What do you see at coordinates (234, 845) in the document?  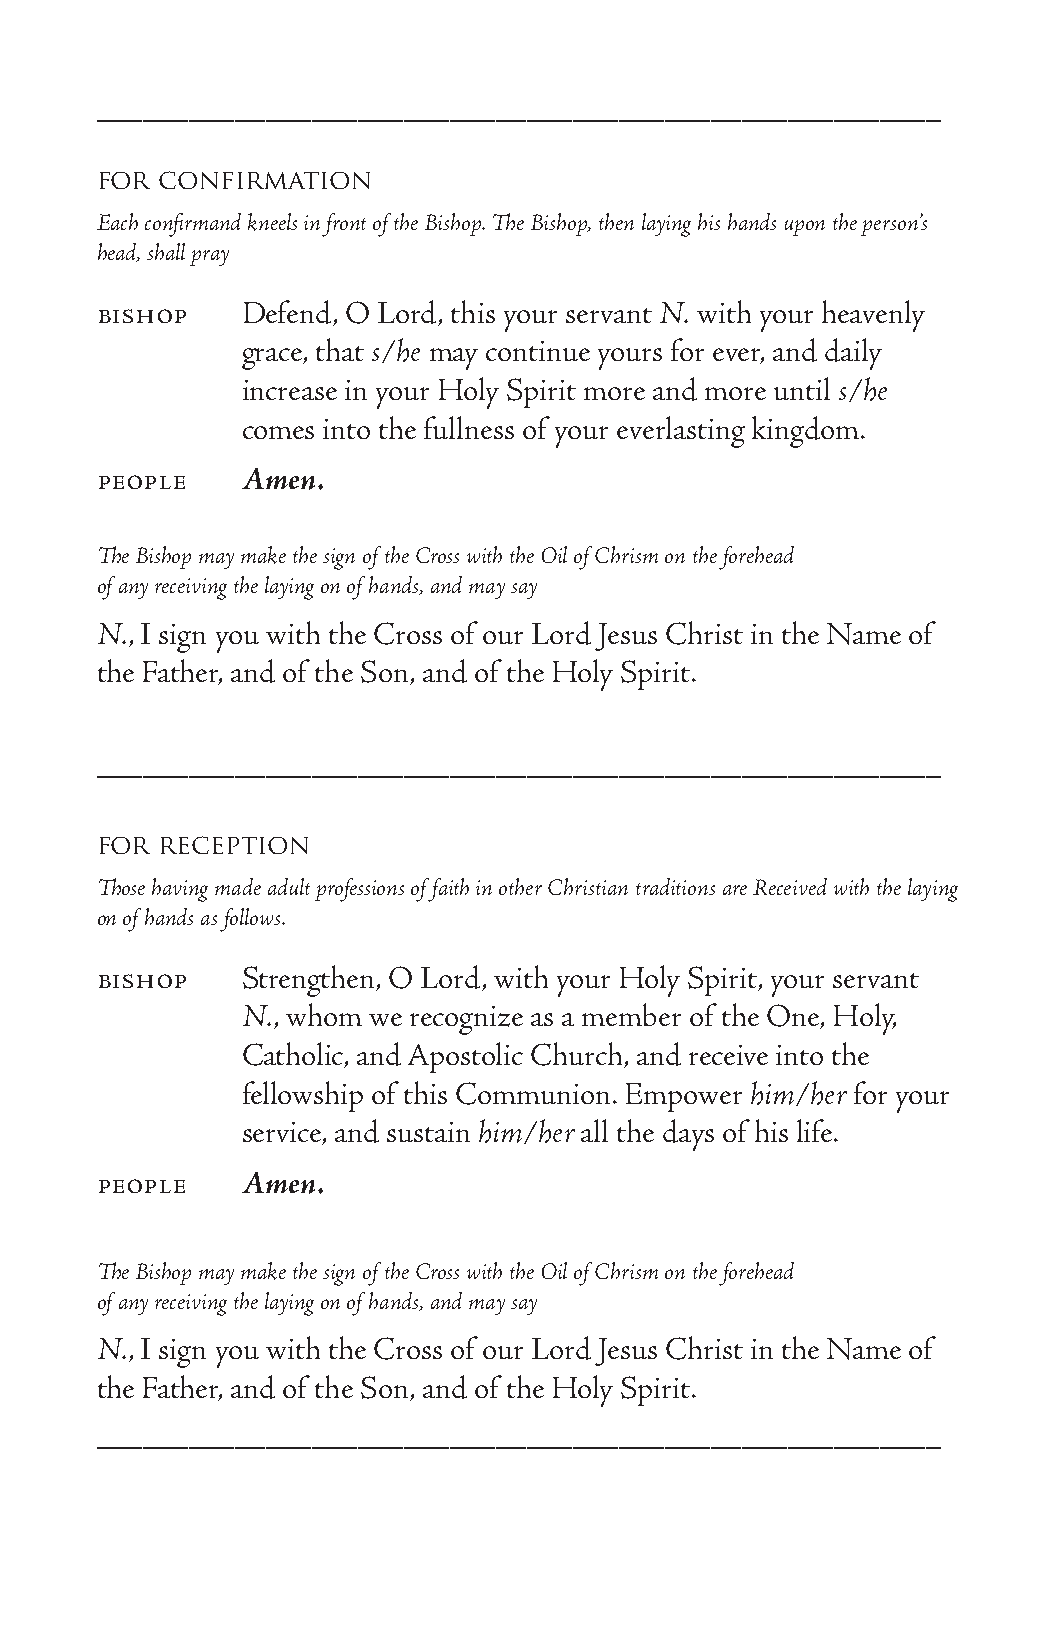 I see `reception` at bounding box center [234, 845].
